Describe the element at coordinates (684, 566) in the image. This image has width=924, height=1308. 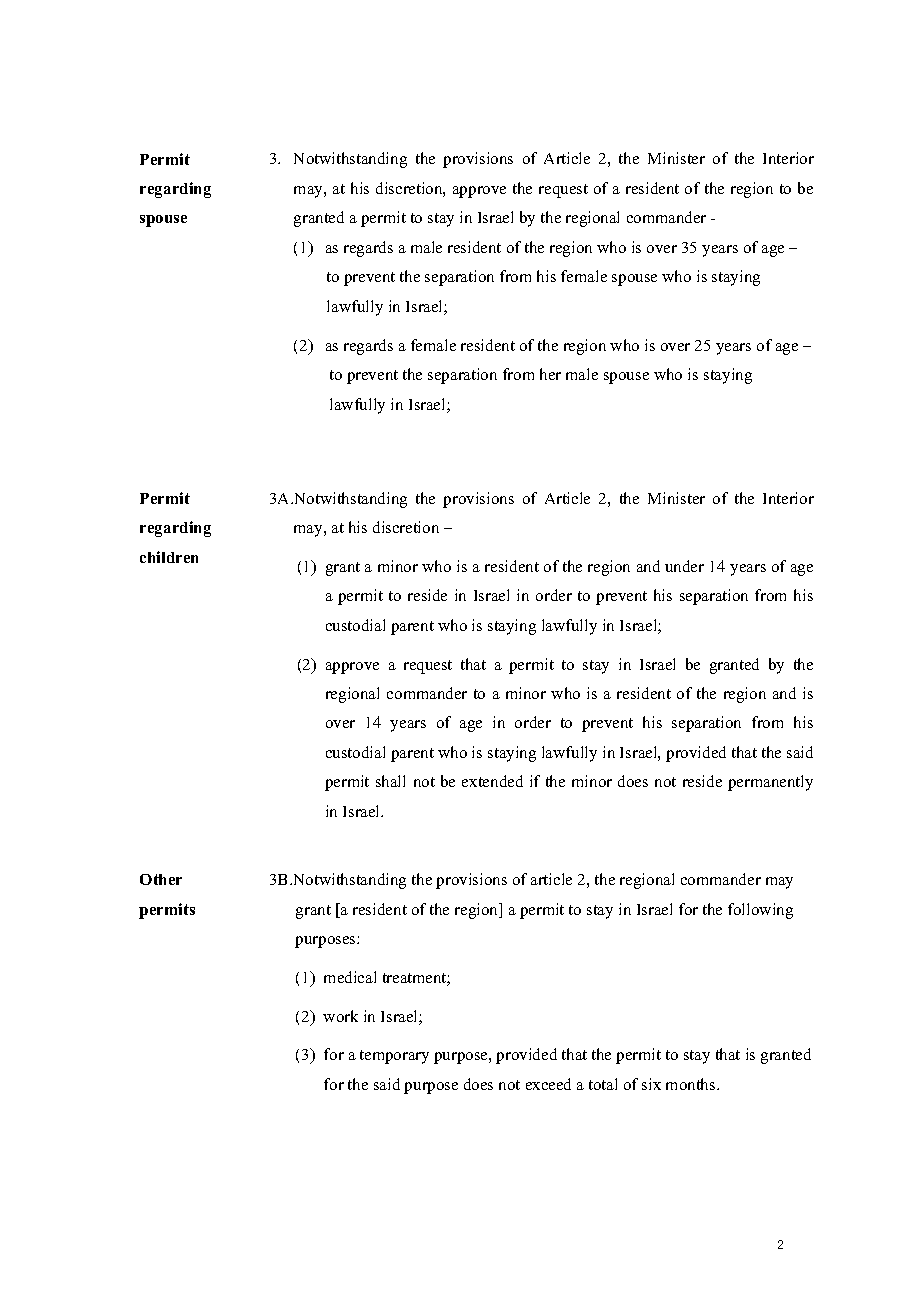
I see `under` at that location.
